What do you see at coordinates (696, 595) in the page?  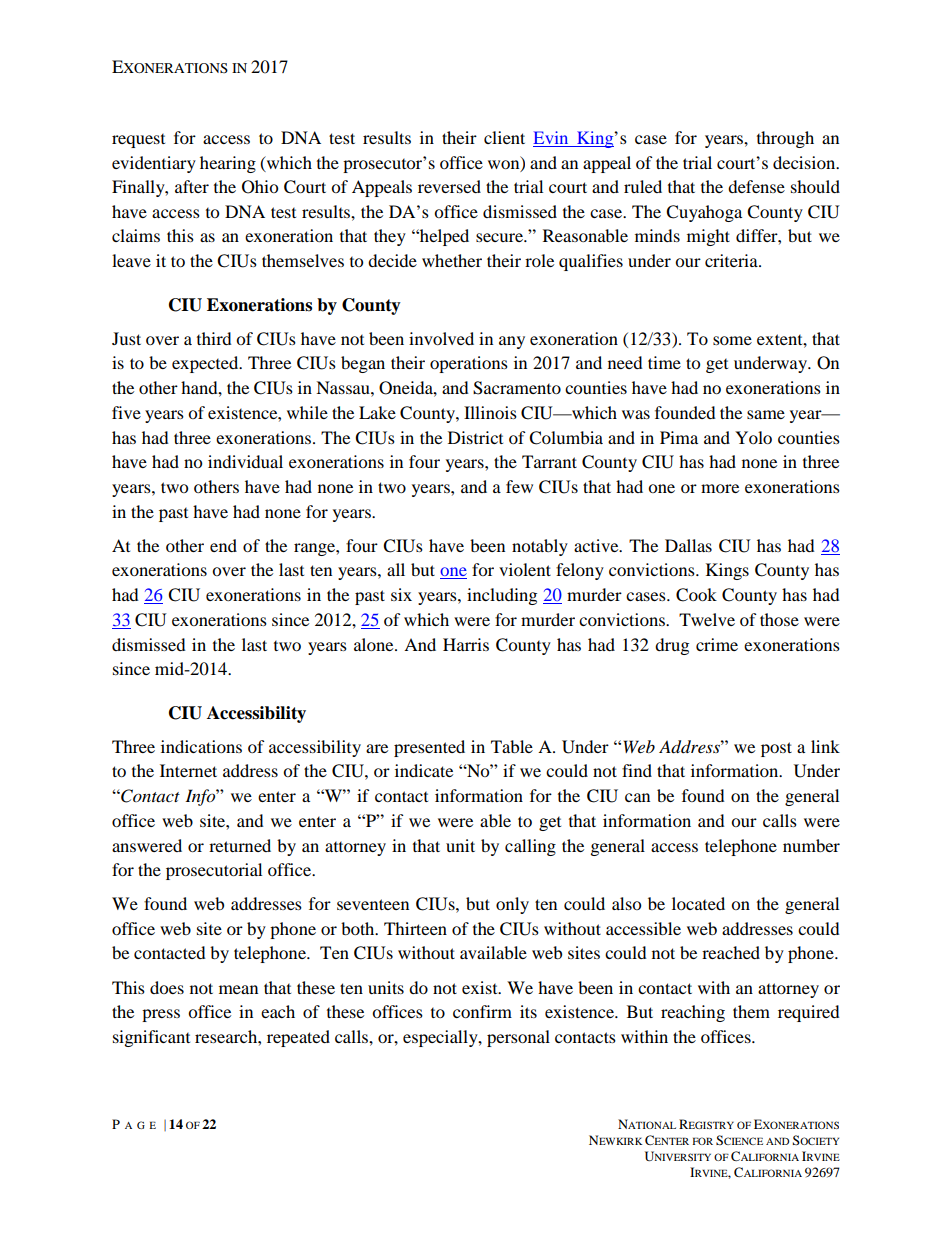 I see `Cook` at bounding box center [696, 595].
